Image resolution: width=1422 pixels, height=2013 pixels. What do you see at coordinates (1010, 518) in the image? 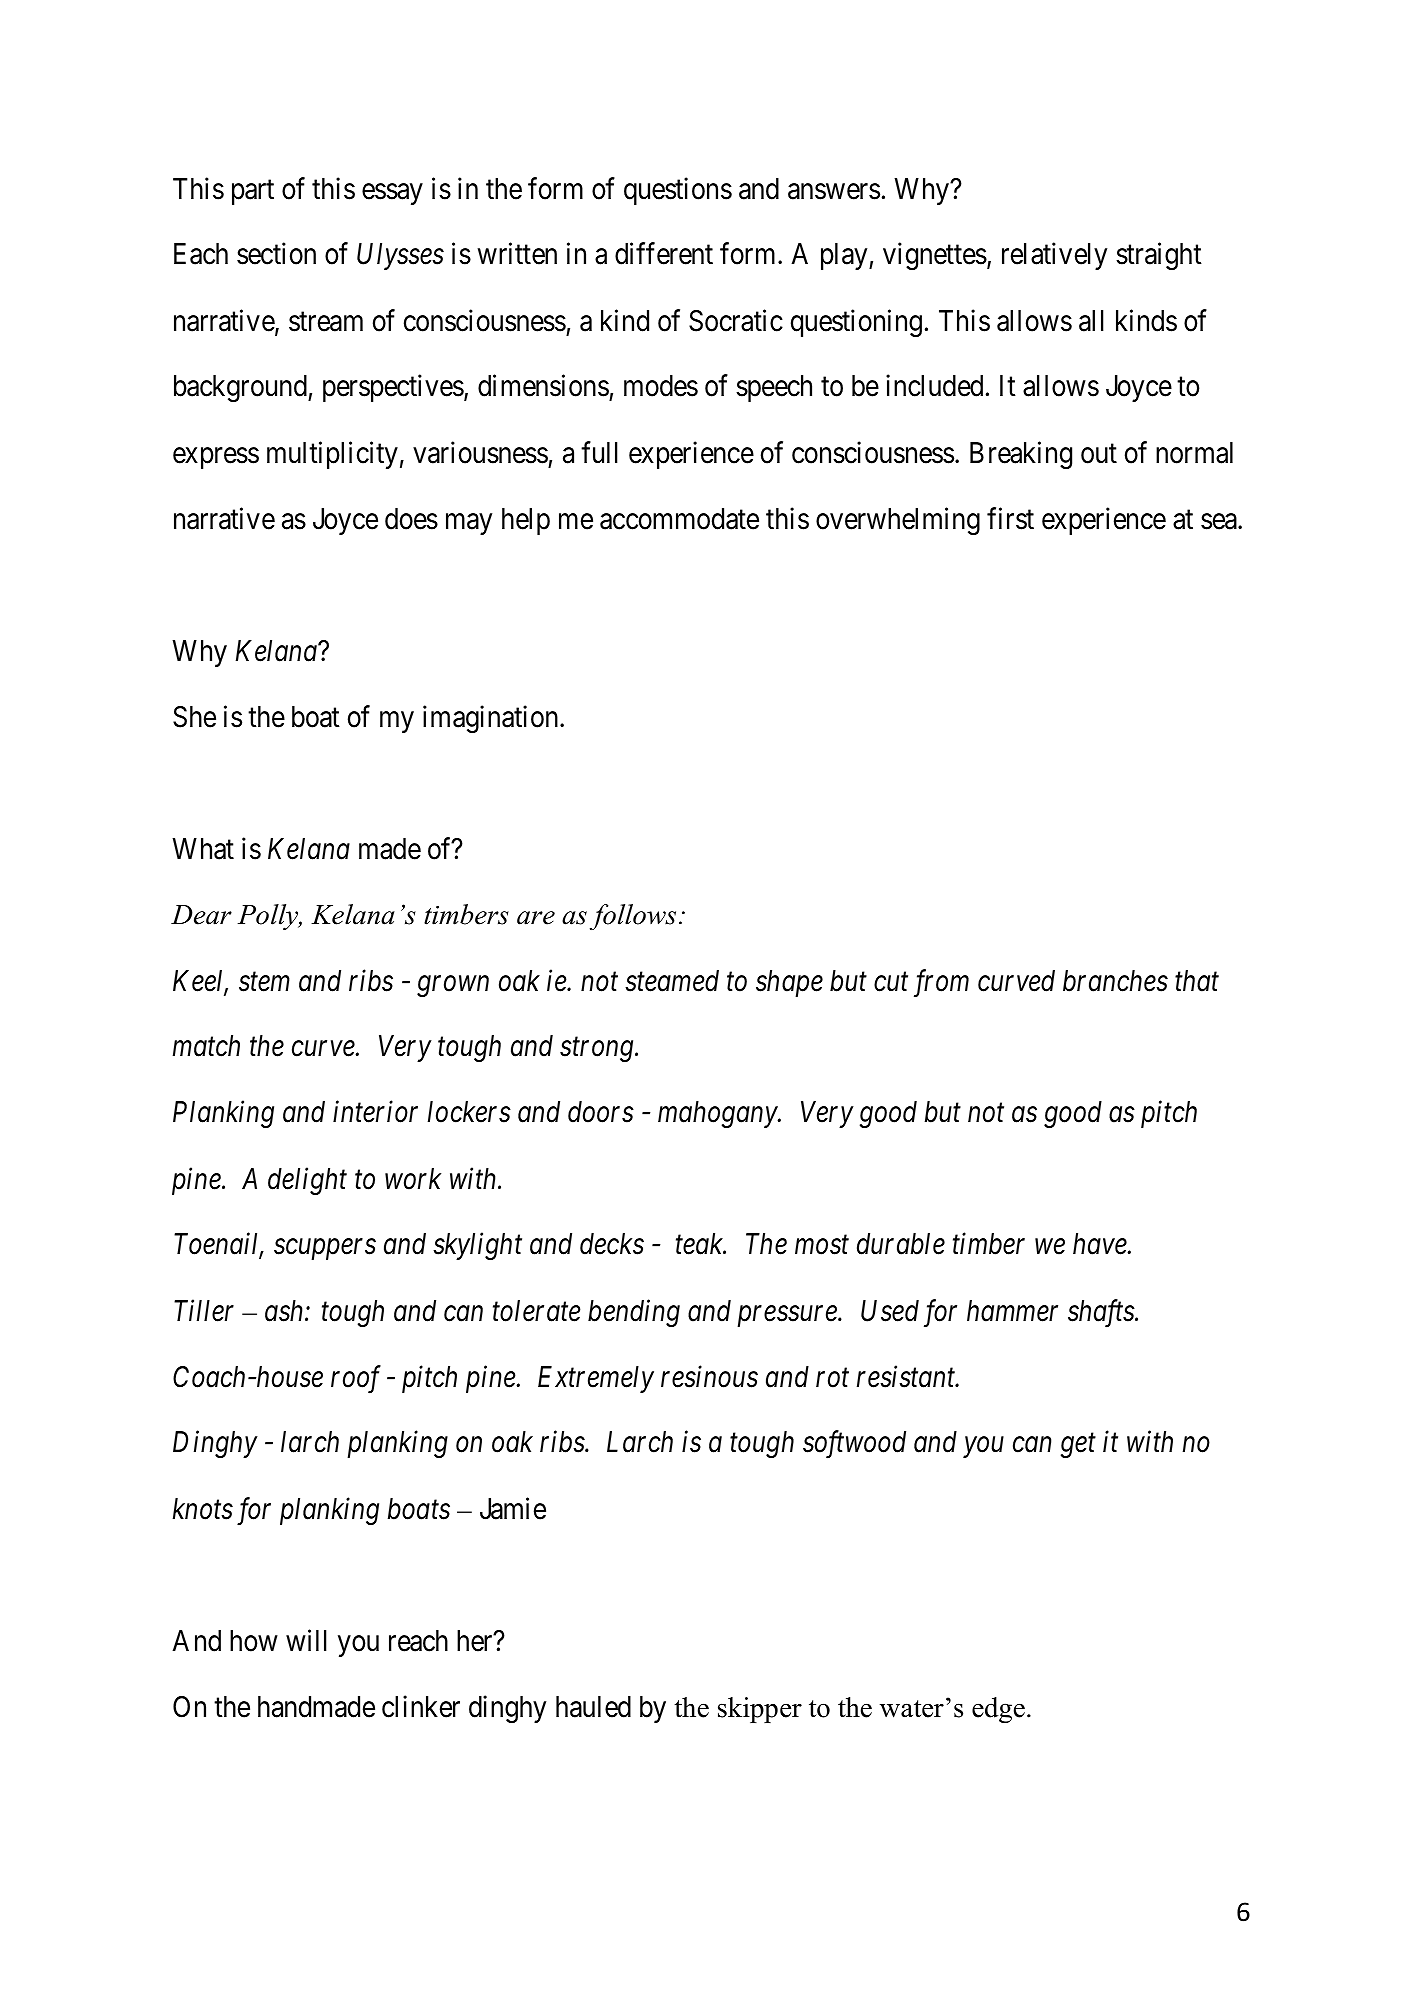
I see `first` at bounding box center [1010, 518].
